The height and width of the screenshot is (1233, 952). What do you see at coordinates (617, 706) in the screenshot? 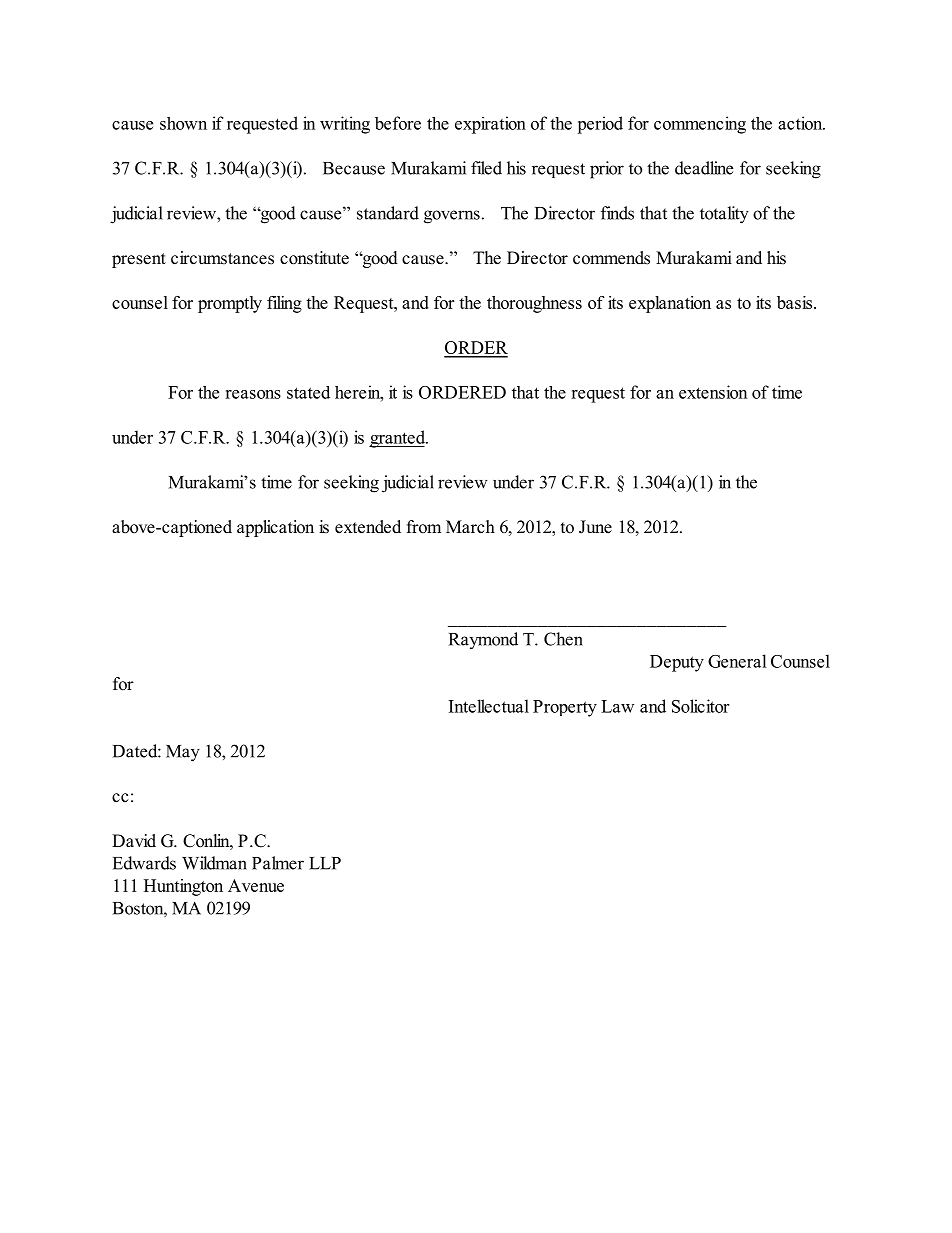
I see `Law` at bounding box center [617, 706].
